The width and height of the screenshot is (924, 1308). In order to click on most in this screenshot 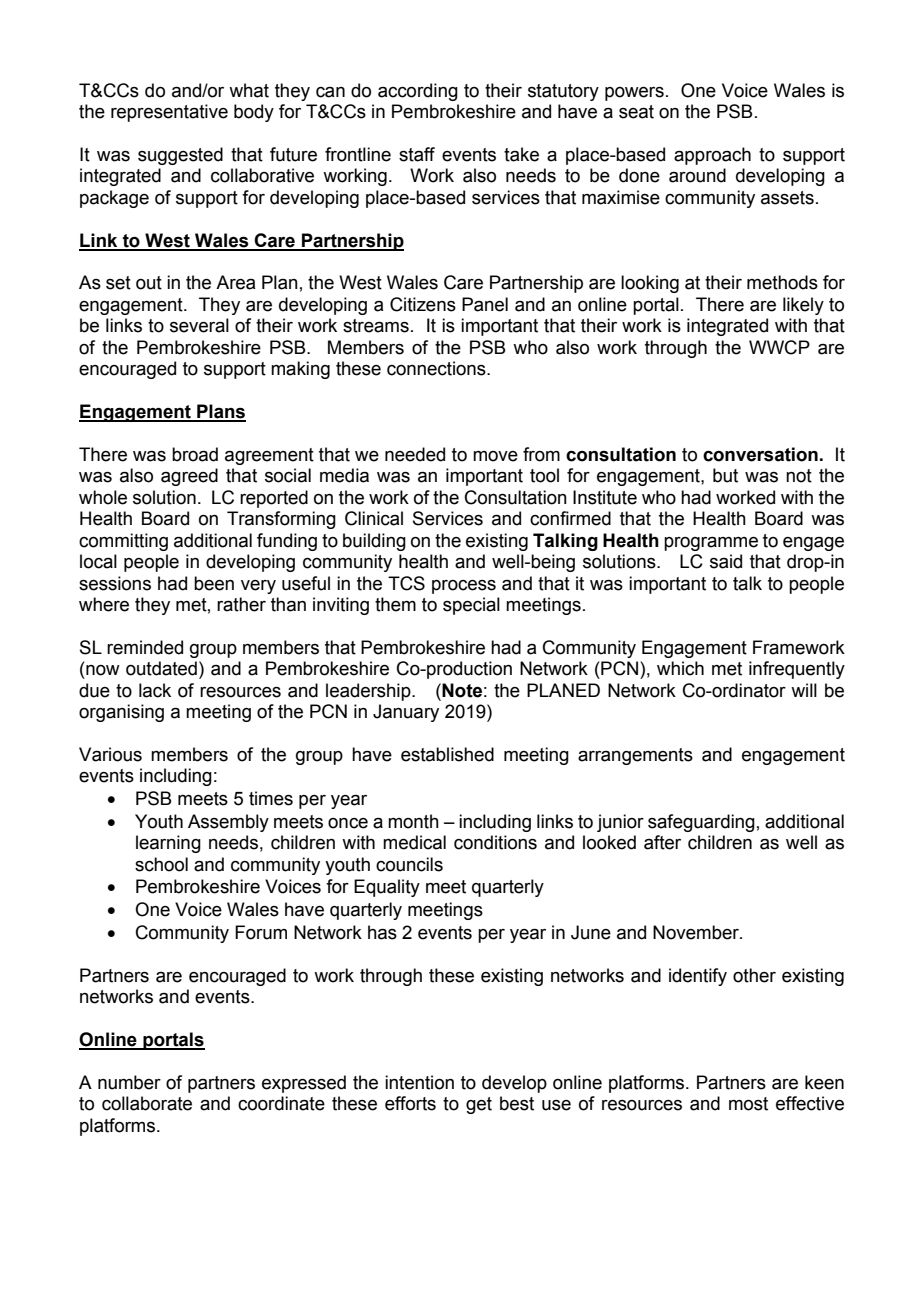, I will do `click(748, 1104)`.
